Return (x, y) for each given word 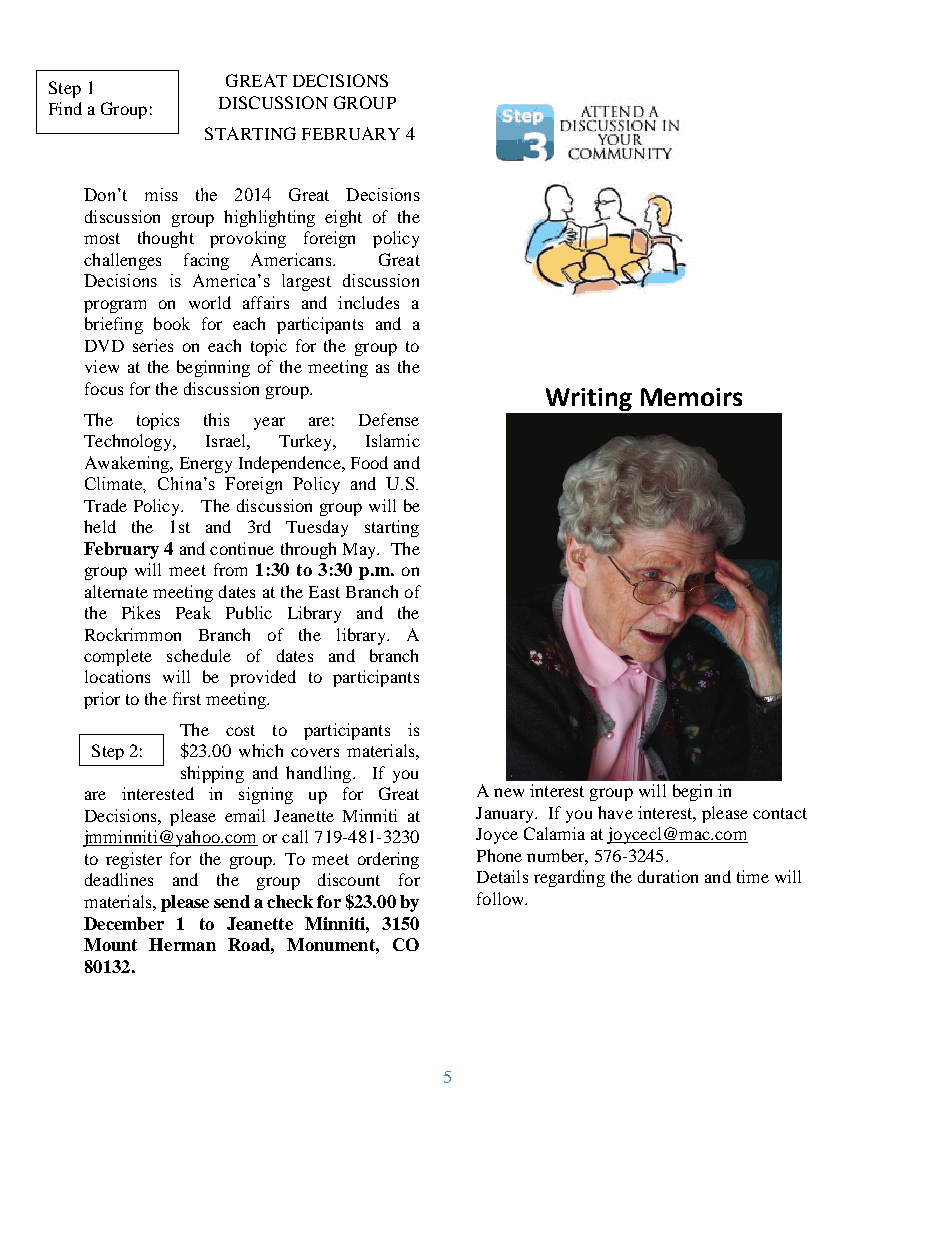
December (124, 923)
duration (668, 876)
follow (502, 898)
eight (343, 218)
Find (65, 108)
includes (368, 302)
